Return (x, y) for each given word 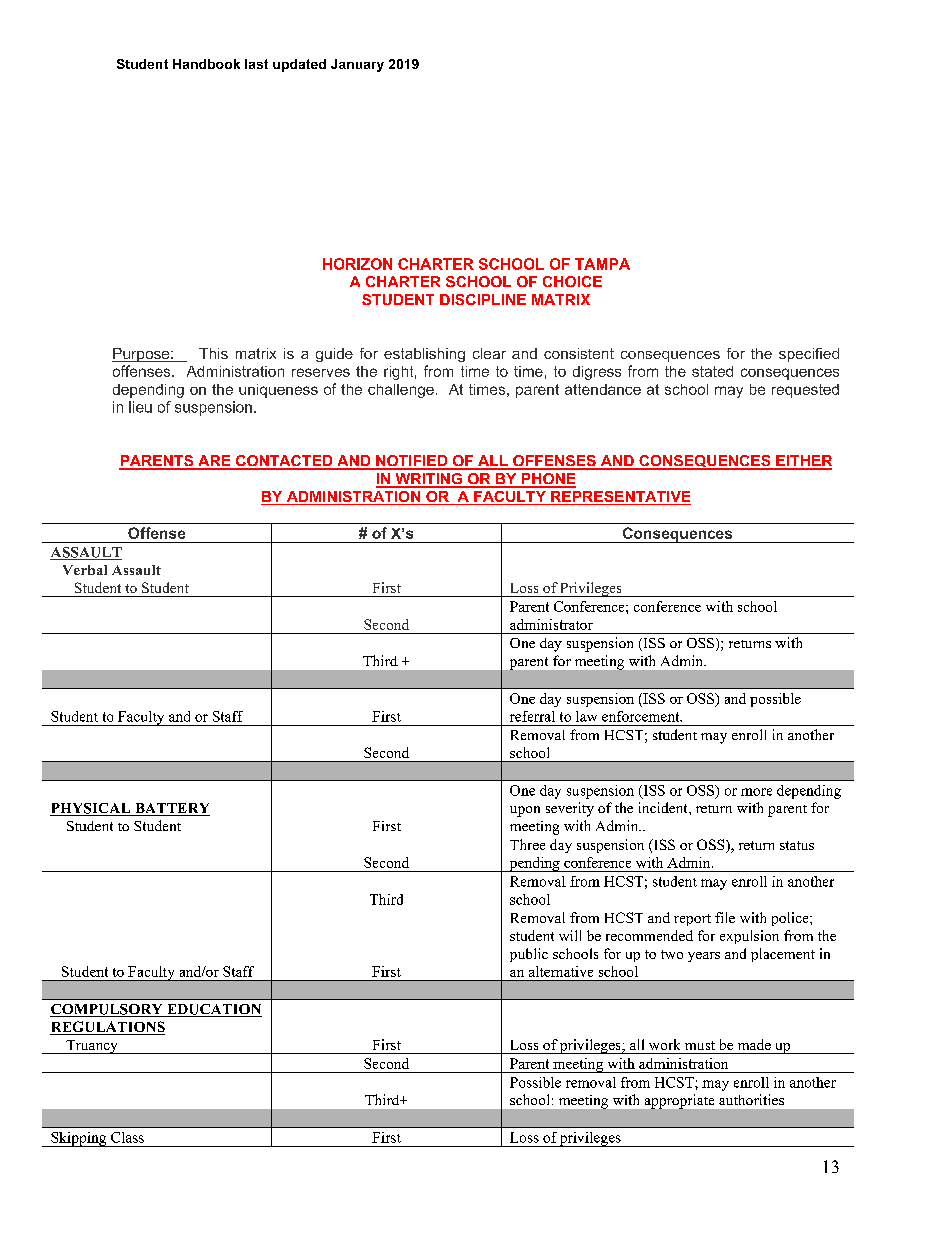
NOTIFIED (412, 462)
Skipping (79, 1139)
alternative (561, 971)
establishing (424, 355)
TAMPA (602, 264)
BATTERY (171, 809)
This (213, 353)
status (797, 845)
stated (712, 371)
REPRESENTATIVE (620, 498)
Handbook (206, 64)
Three (527, 844)
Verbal (85, 570)
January (357, 65)
